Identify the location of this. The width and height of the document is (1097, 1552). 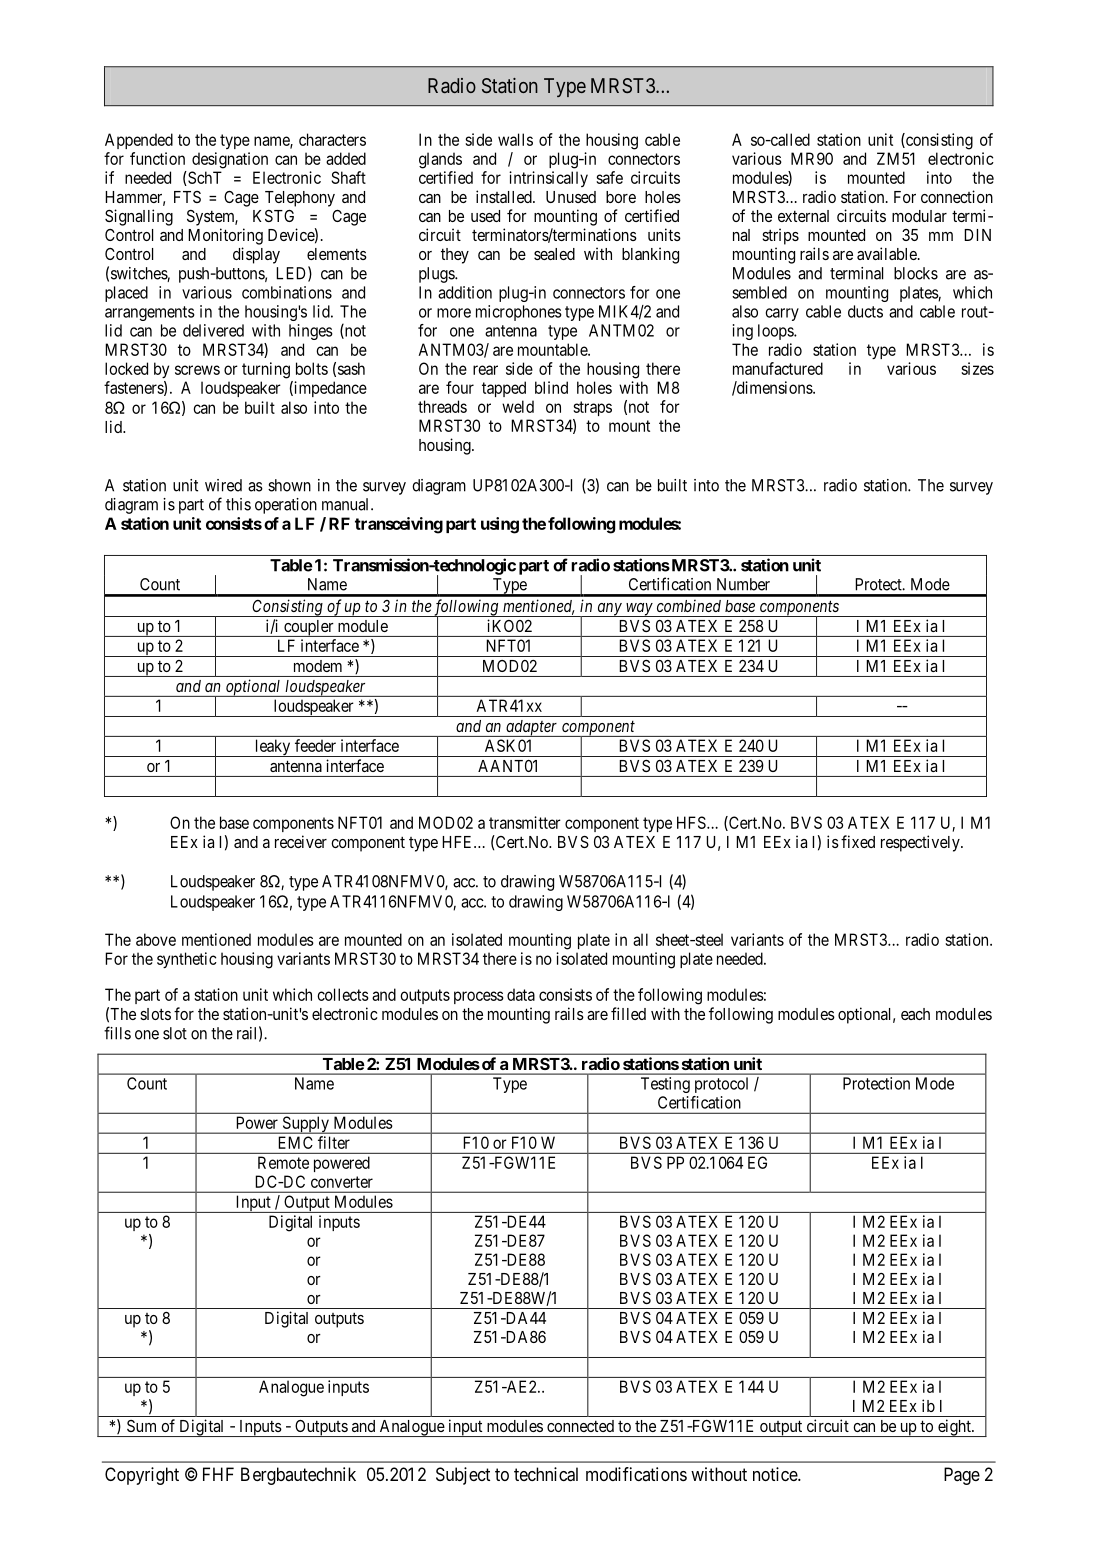
(238, 504).
